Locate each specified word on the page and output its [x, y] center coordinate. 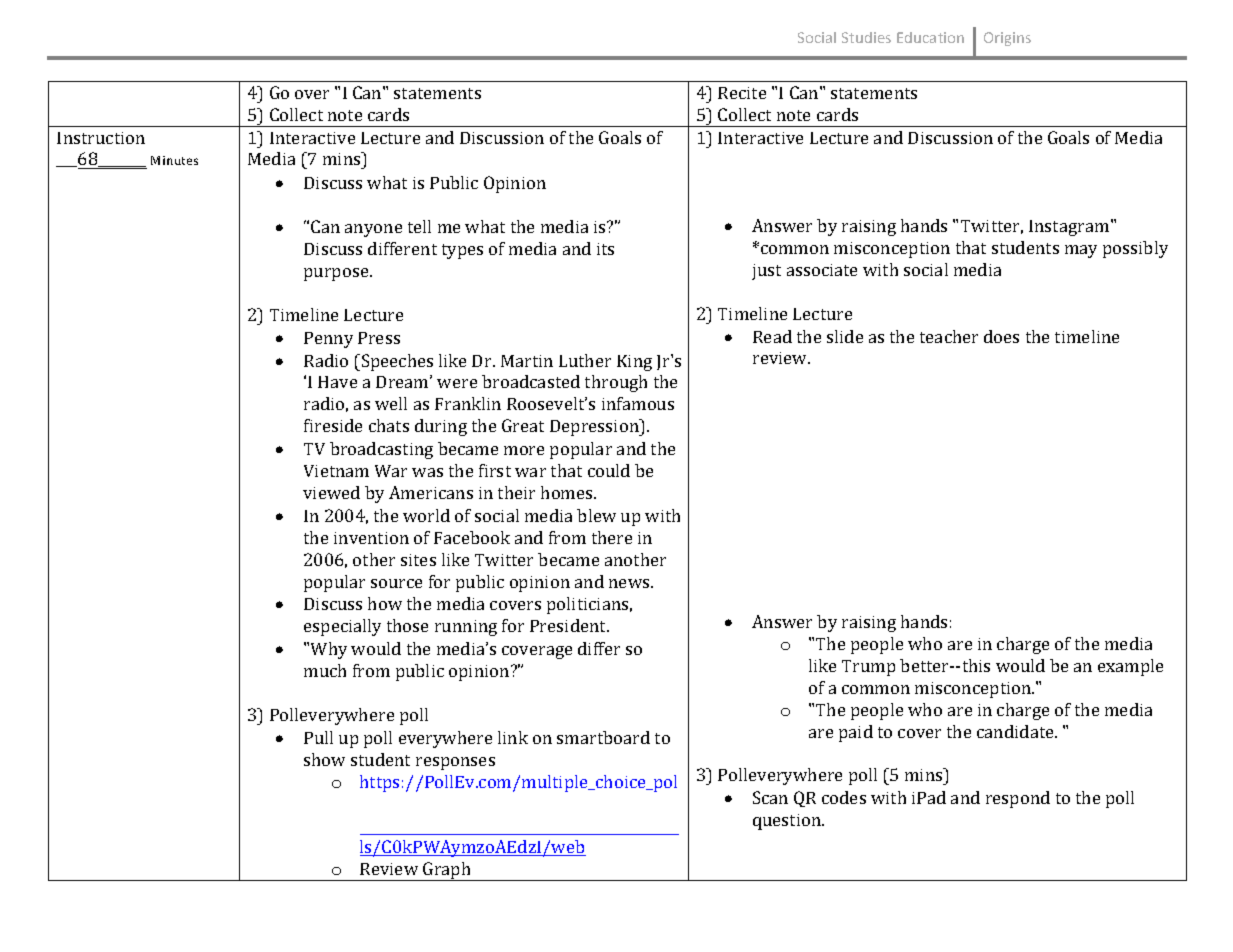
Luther [585, 360]
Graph [447, 871]
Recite [742, 93]
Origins [1007, 39]
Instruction [101, 138]
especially [342, 627]
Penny [328, 340]
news [630, 583]
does [1001, 336]
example [1130, 667]
